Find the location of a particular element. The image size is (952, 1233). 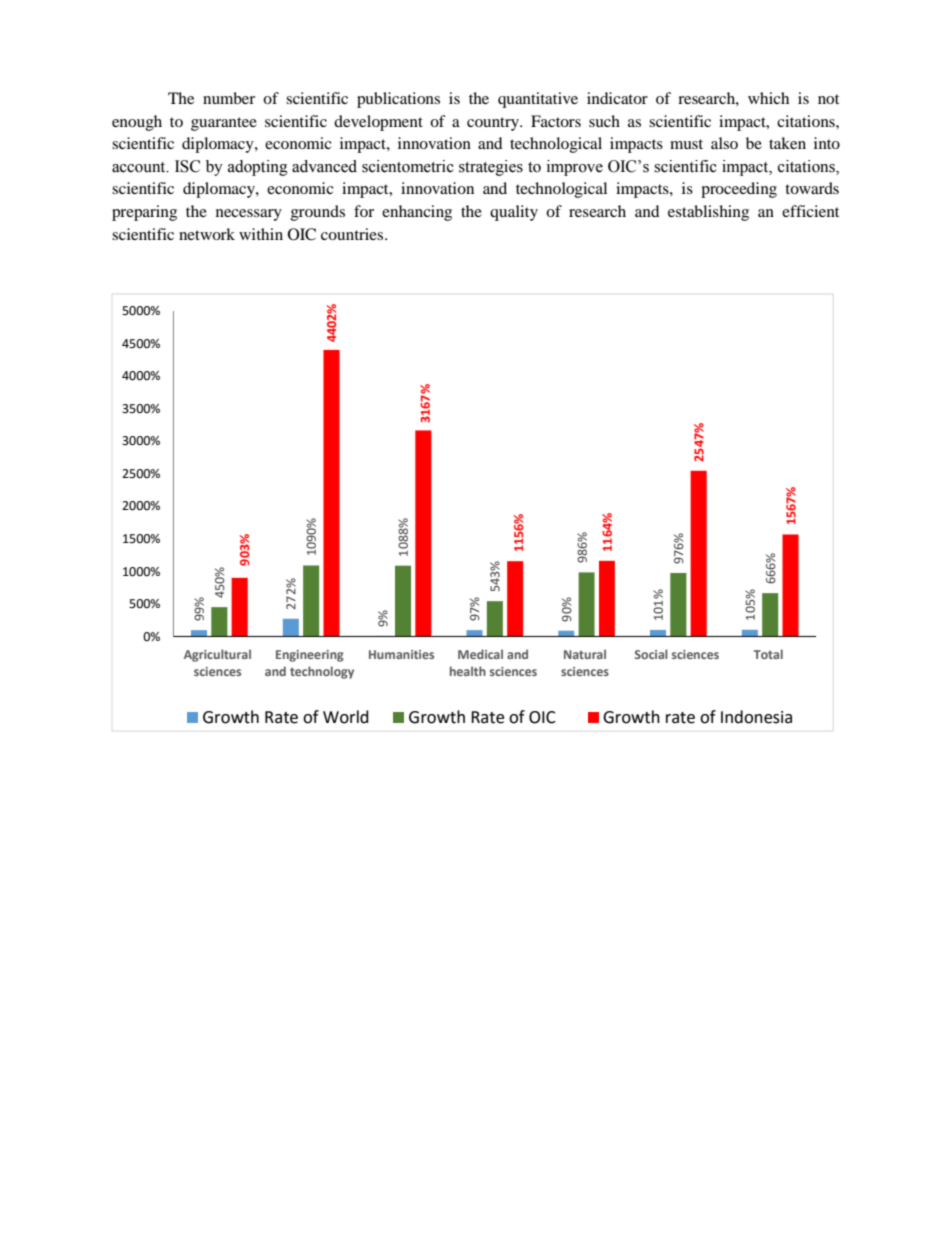

within is located at coordinates (261, 234).
